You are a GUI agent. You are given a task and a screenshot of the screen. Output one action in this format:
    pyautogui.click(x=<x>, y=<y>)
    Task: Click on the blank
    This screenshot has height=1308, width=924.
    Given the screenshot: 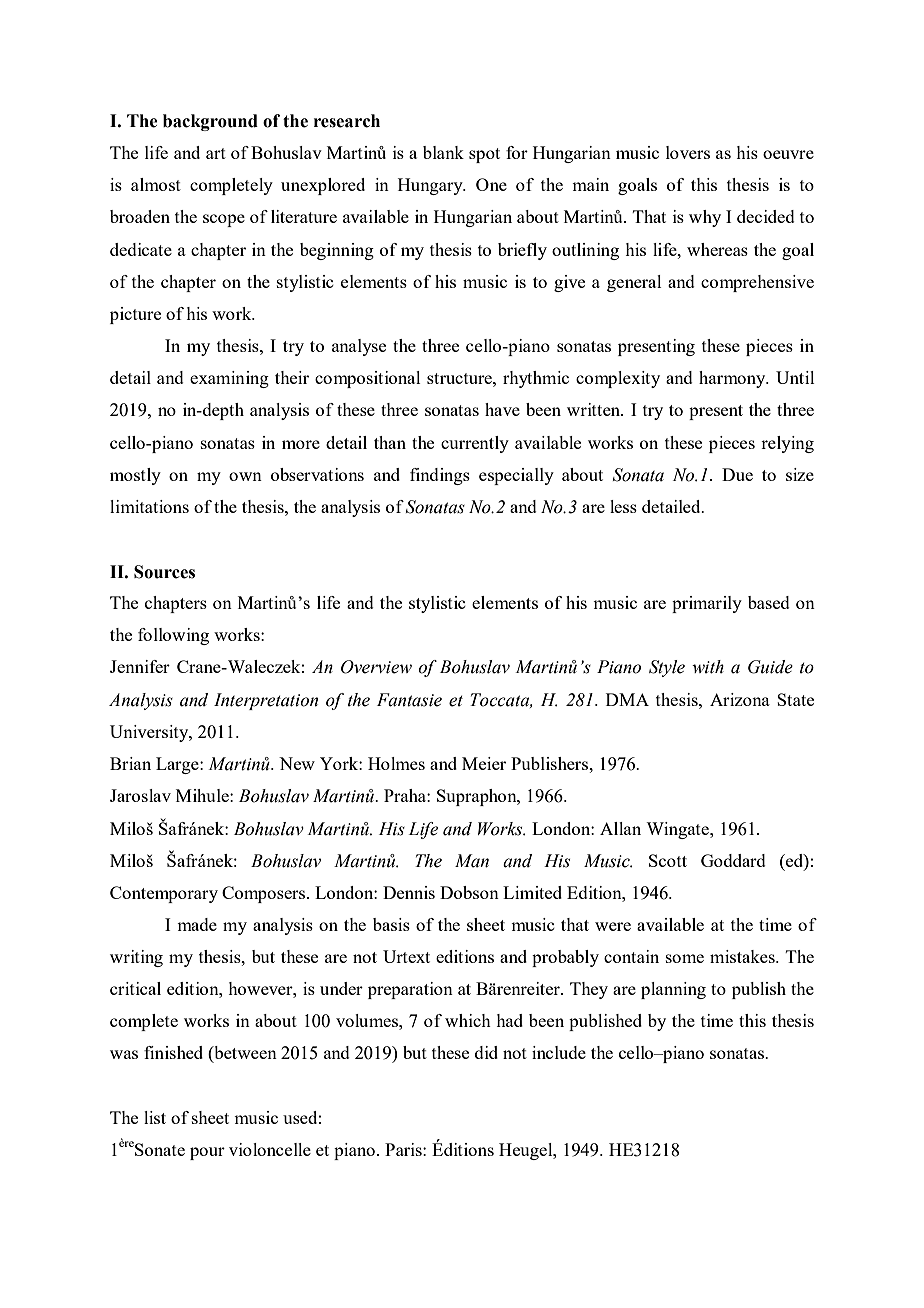 What is the action you would take?
    pyautogui.click(x=443, y=152)
